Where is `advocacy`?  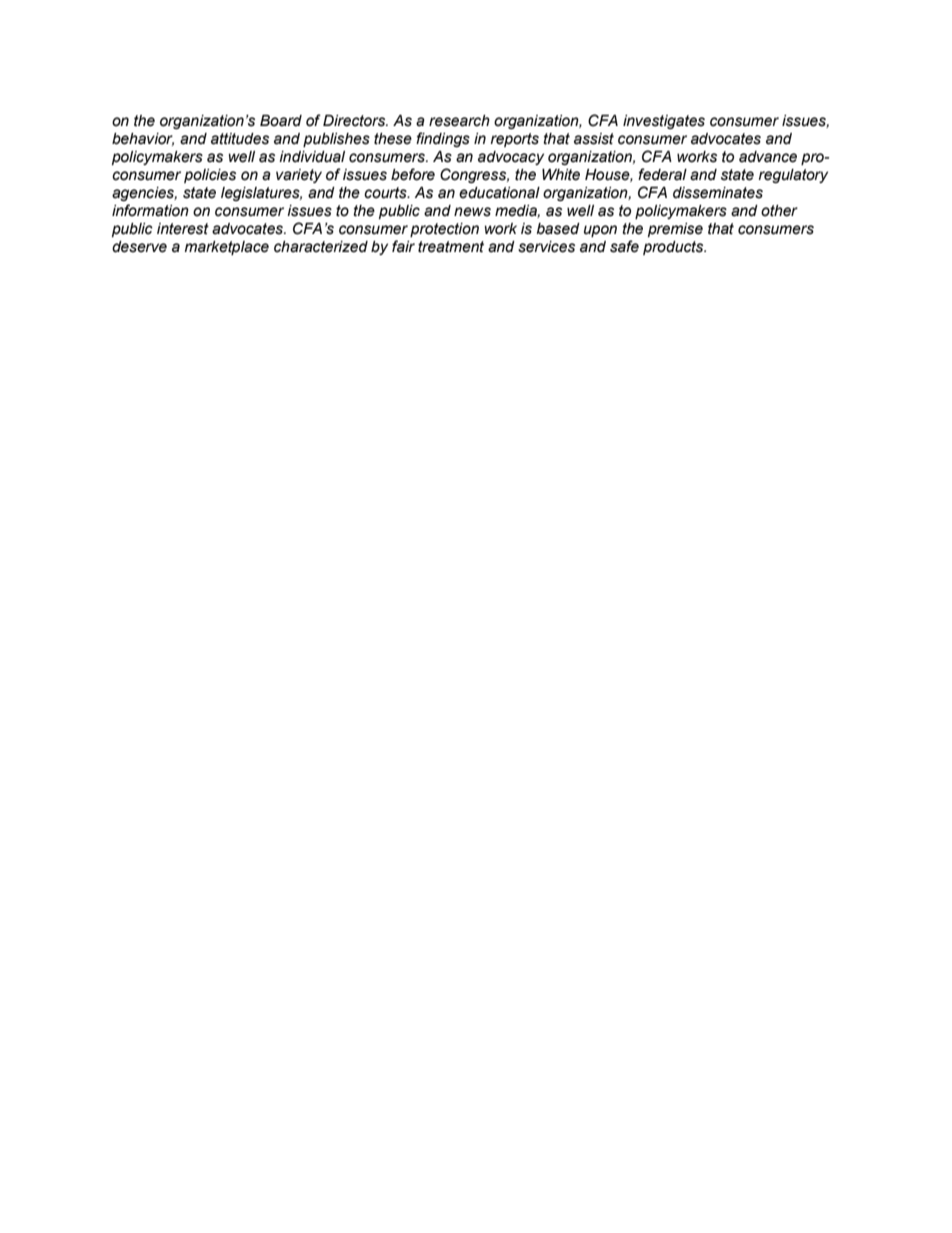 advocacy is located at coordinates (511, 158).
